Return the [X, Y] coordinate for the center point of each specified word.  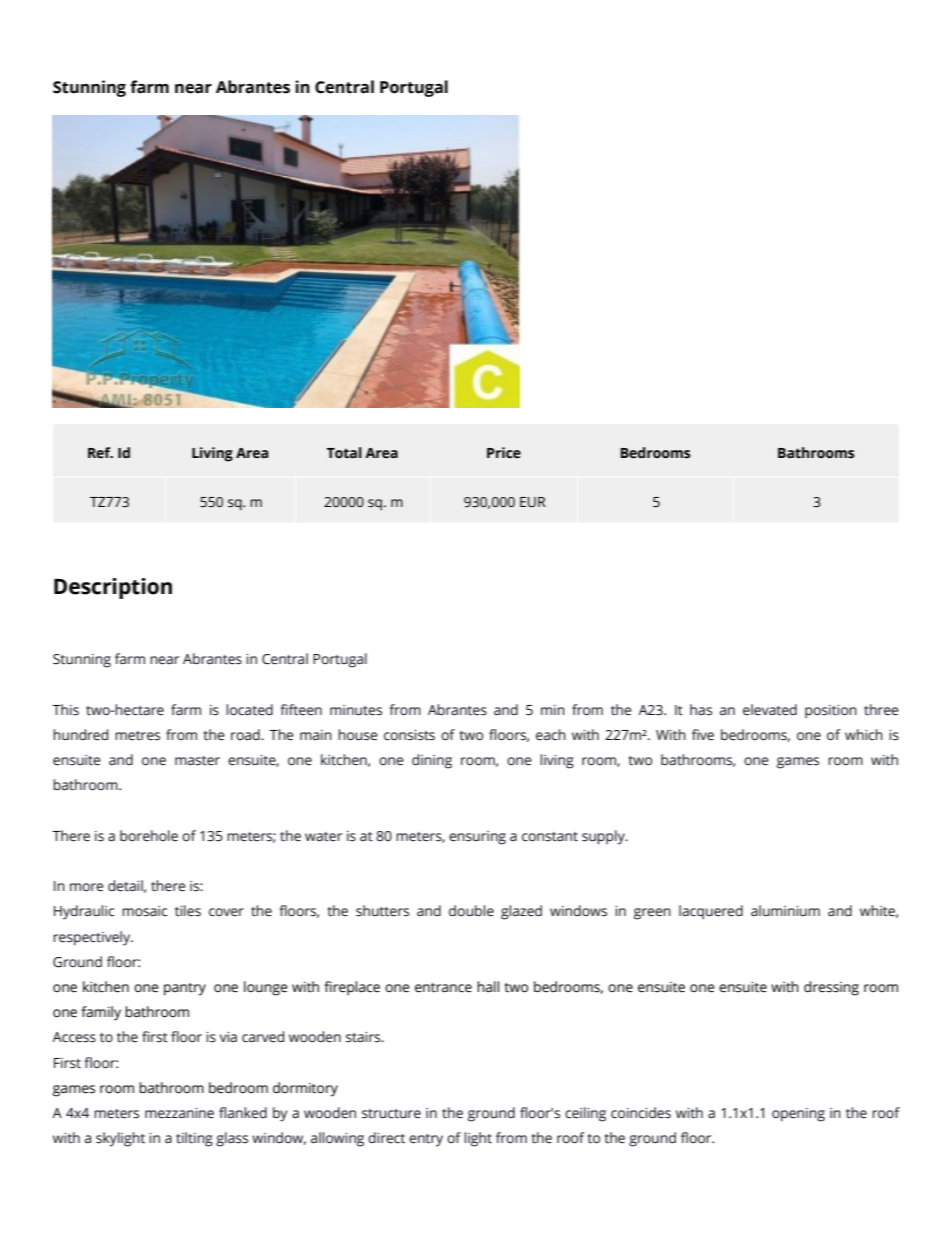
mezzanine [179, 1113]
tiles [188, 911]
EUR [533, 502]
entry [426, 1140]
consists [409, 735]
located [249, 710]
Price [504, 453]
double [471, 911]
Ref [100, 453]
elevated [770, 710]
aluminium [785, 911]
